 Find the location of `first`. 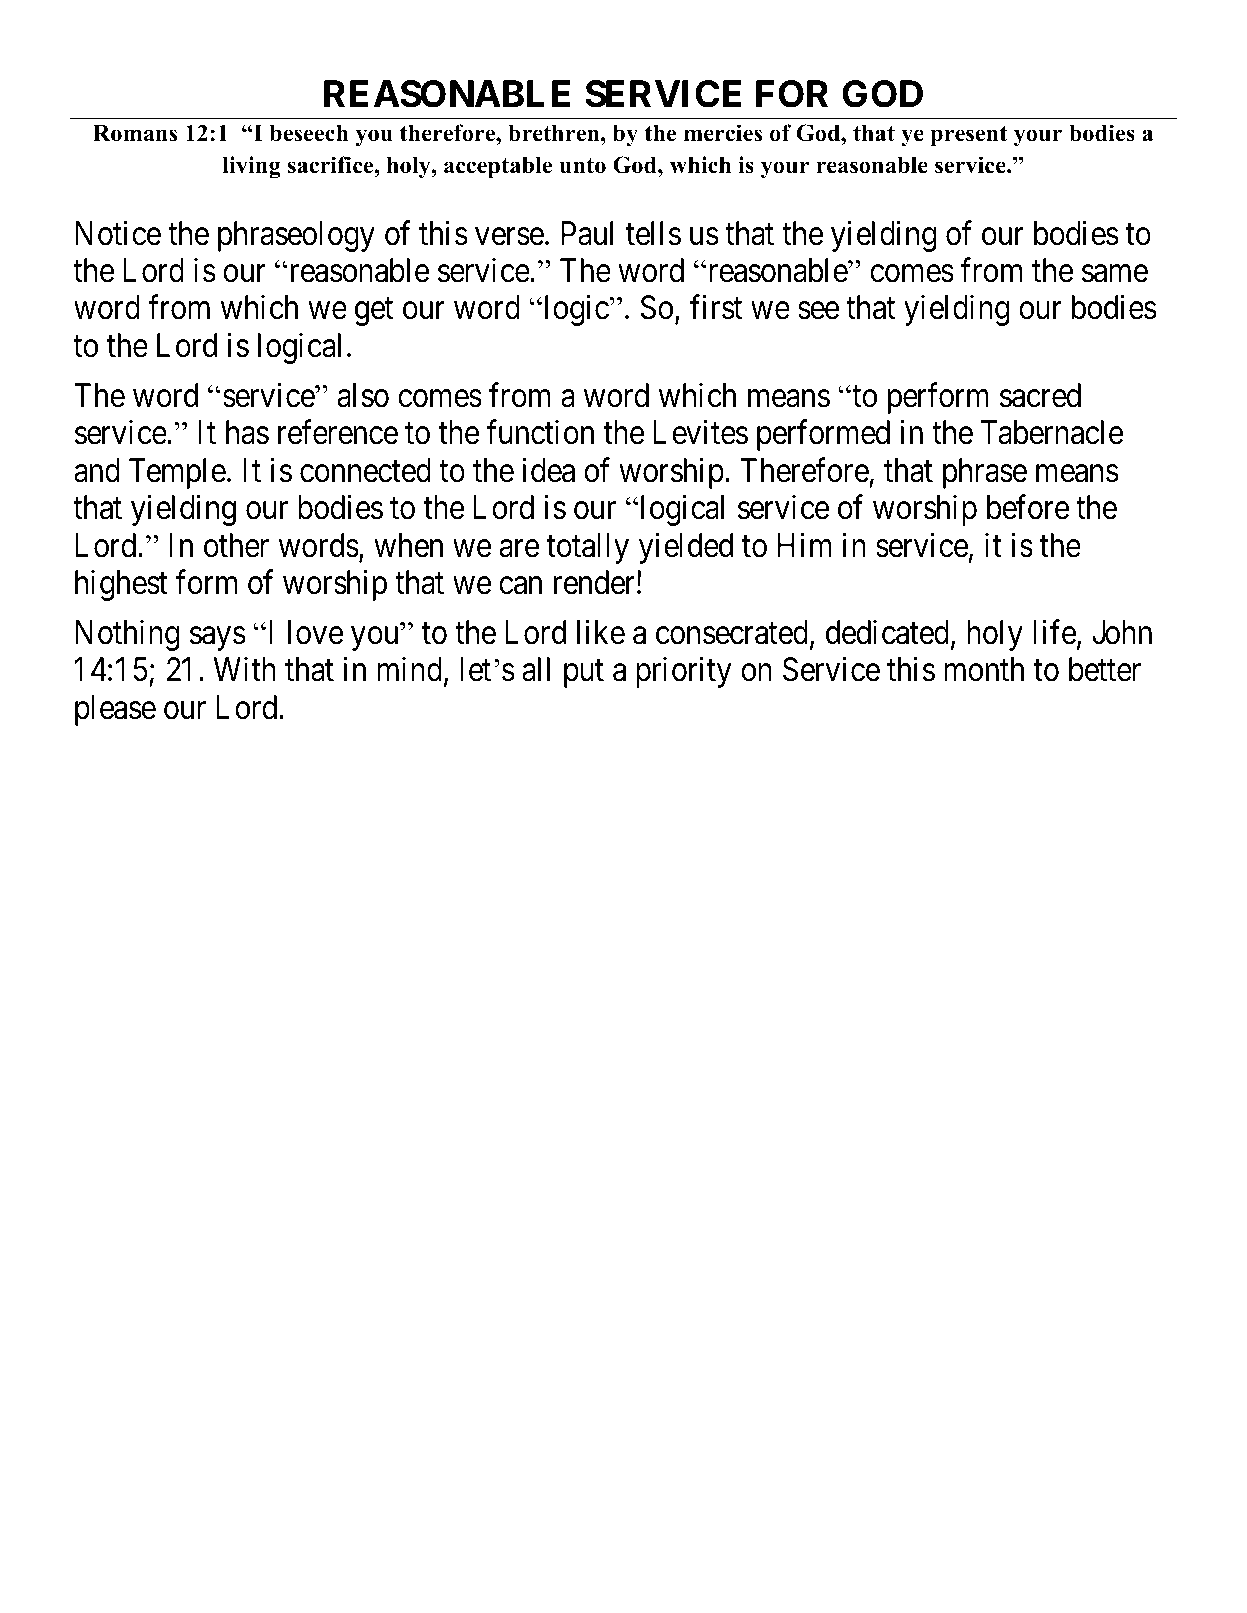

first is located at coordinates (716, 307).
